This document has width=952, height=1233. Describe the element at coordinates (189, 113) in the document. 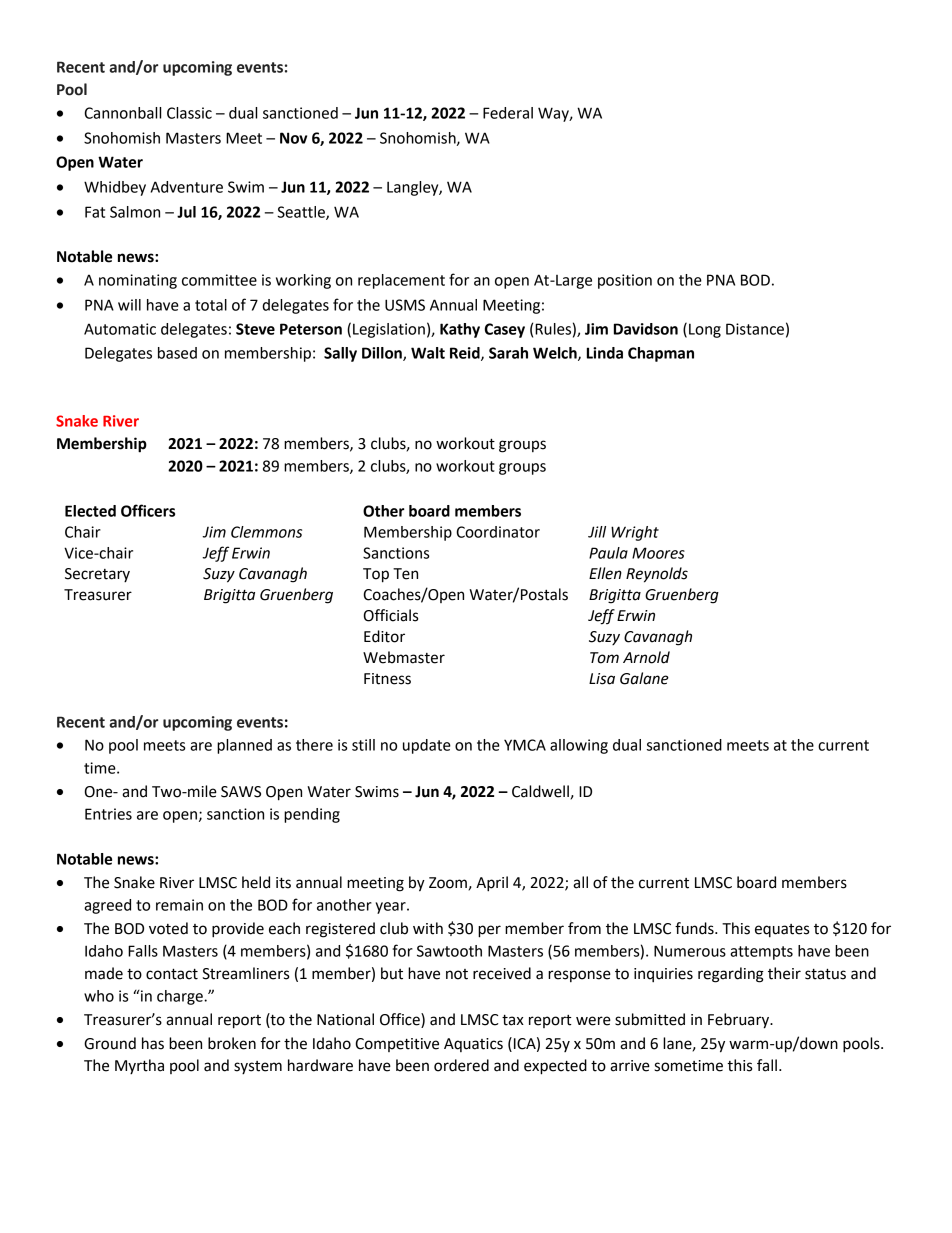

I see `Classic` at that location.
